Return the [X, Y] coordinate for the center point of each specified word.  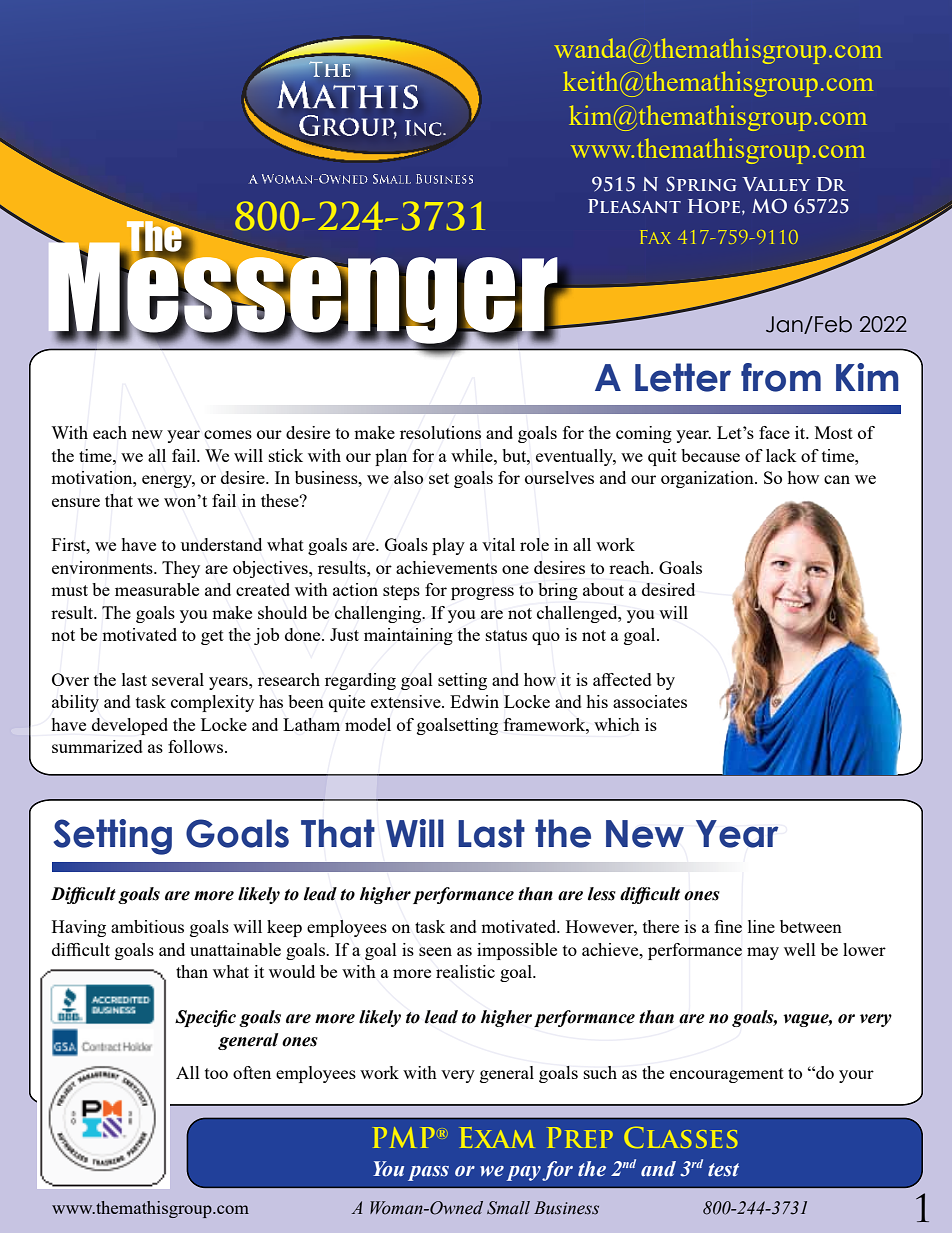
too [216, 1073]
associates [650, 701]
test [723, 1170]
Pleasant [634, 206]
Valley [776, 184]
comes [228, 434]
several [178, 679]
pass [428, 1173]
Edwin [474, 701]
